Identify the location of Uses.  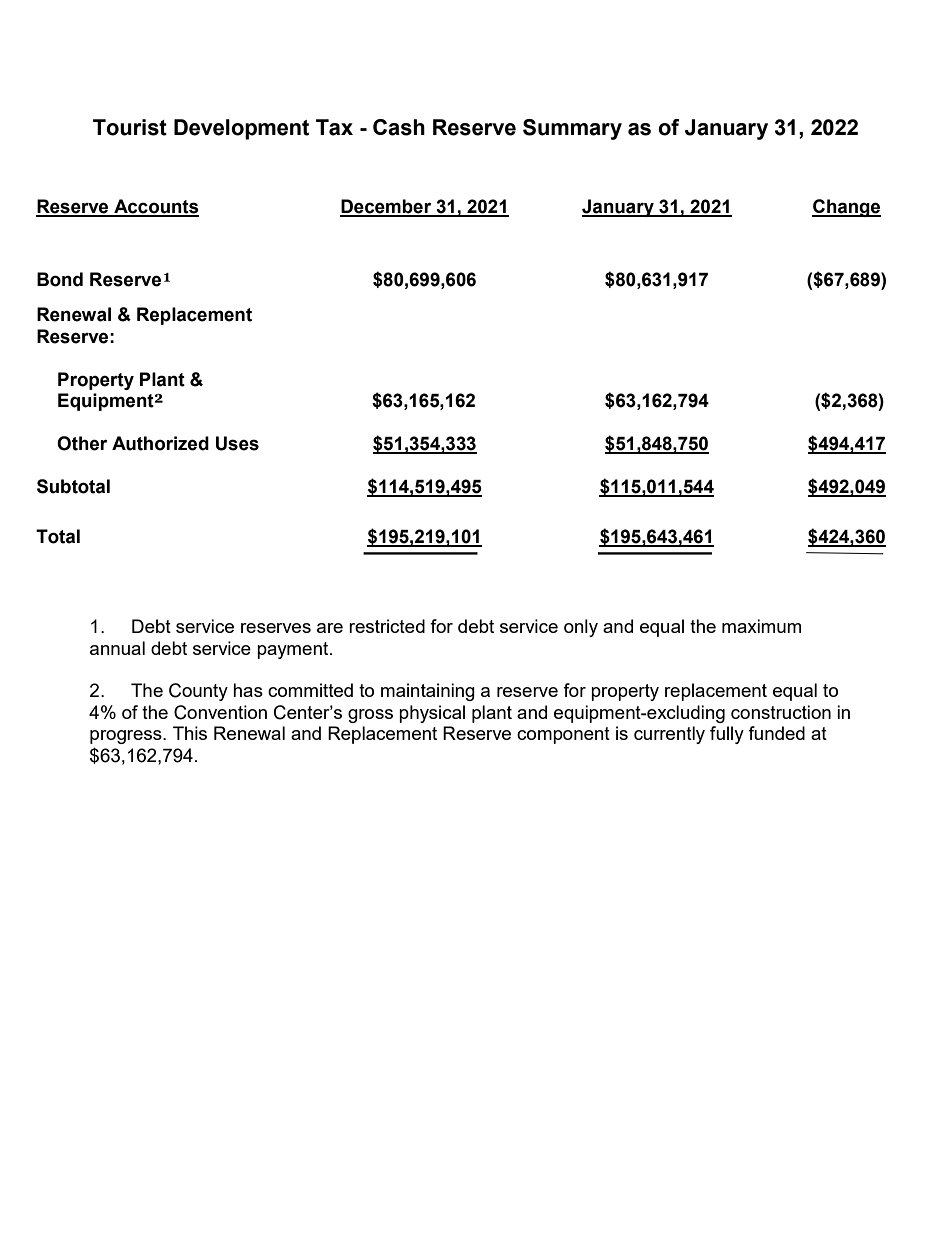
(237, 443).
